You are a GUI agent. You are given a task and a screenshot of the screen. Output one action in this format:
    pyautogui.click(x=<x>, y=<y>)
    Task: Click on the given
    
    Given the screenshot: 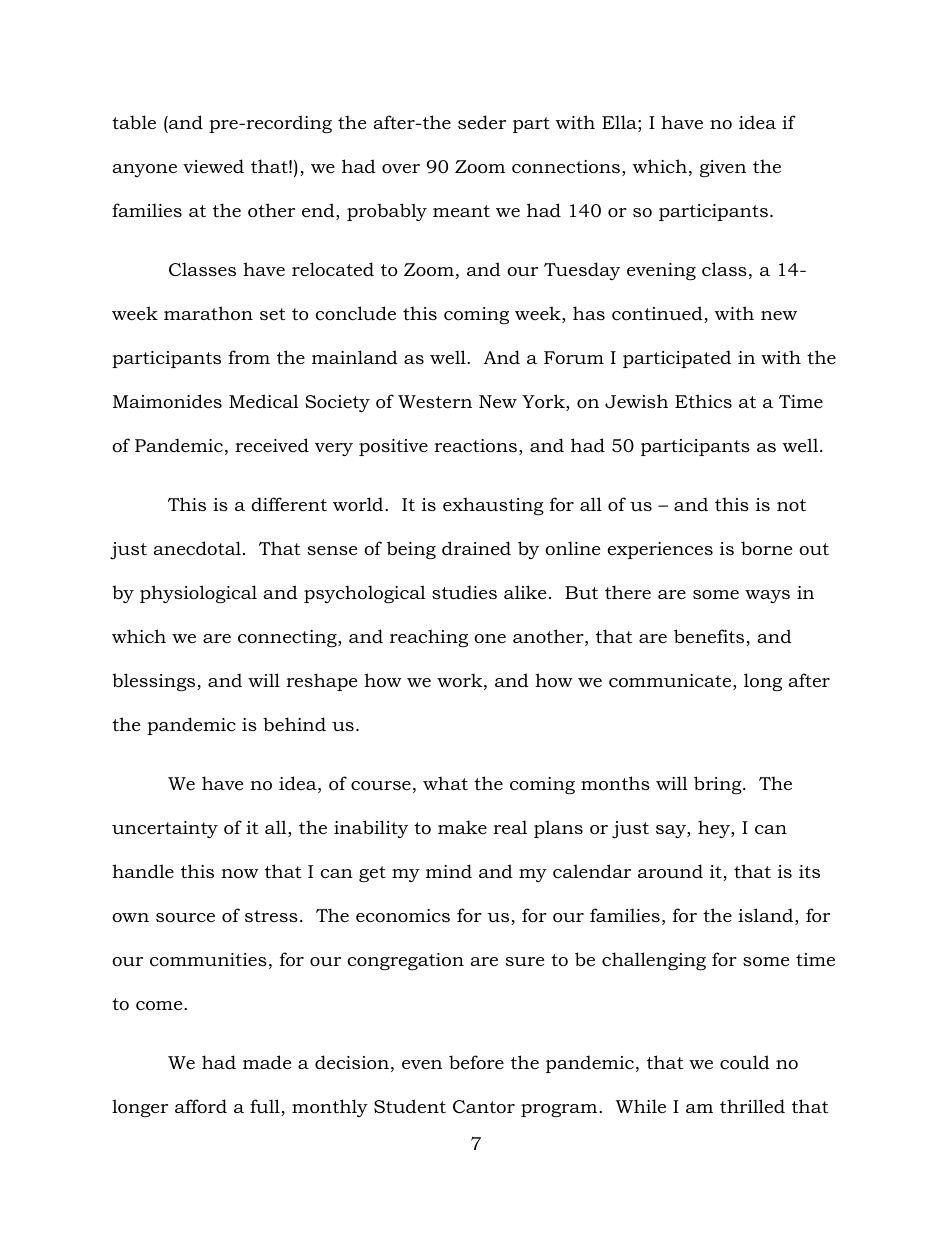 What is the action you would take?
    pyautogui.click(x=723, y=168)
